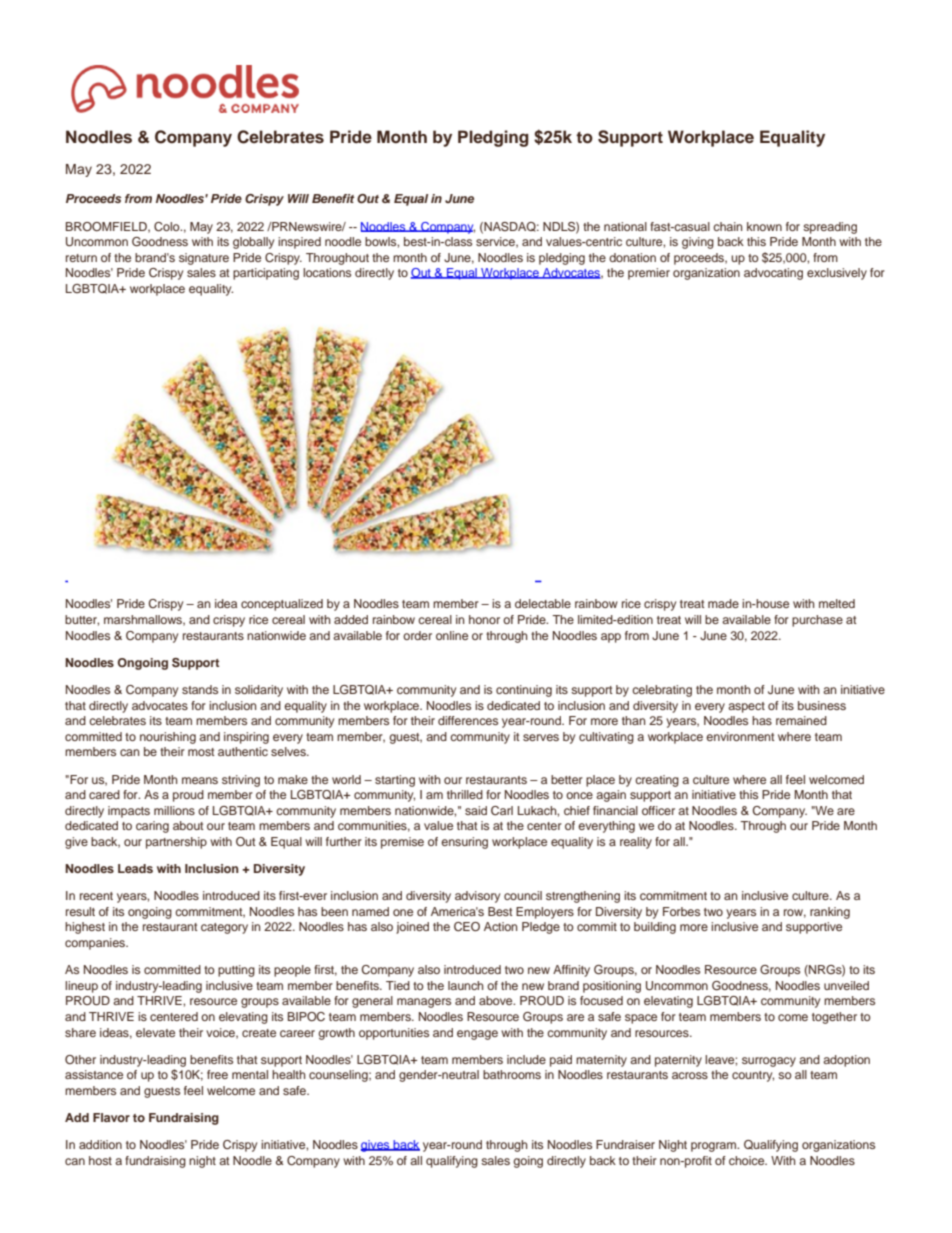 The image size is (952, 1233). Describe the element at coordinates (467, 927) in the image. I see `CEO` at that location.
